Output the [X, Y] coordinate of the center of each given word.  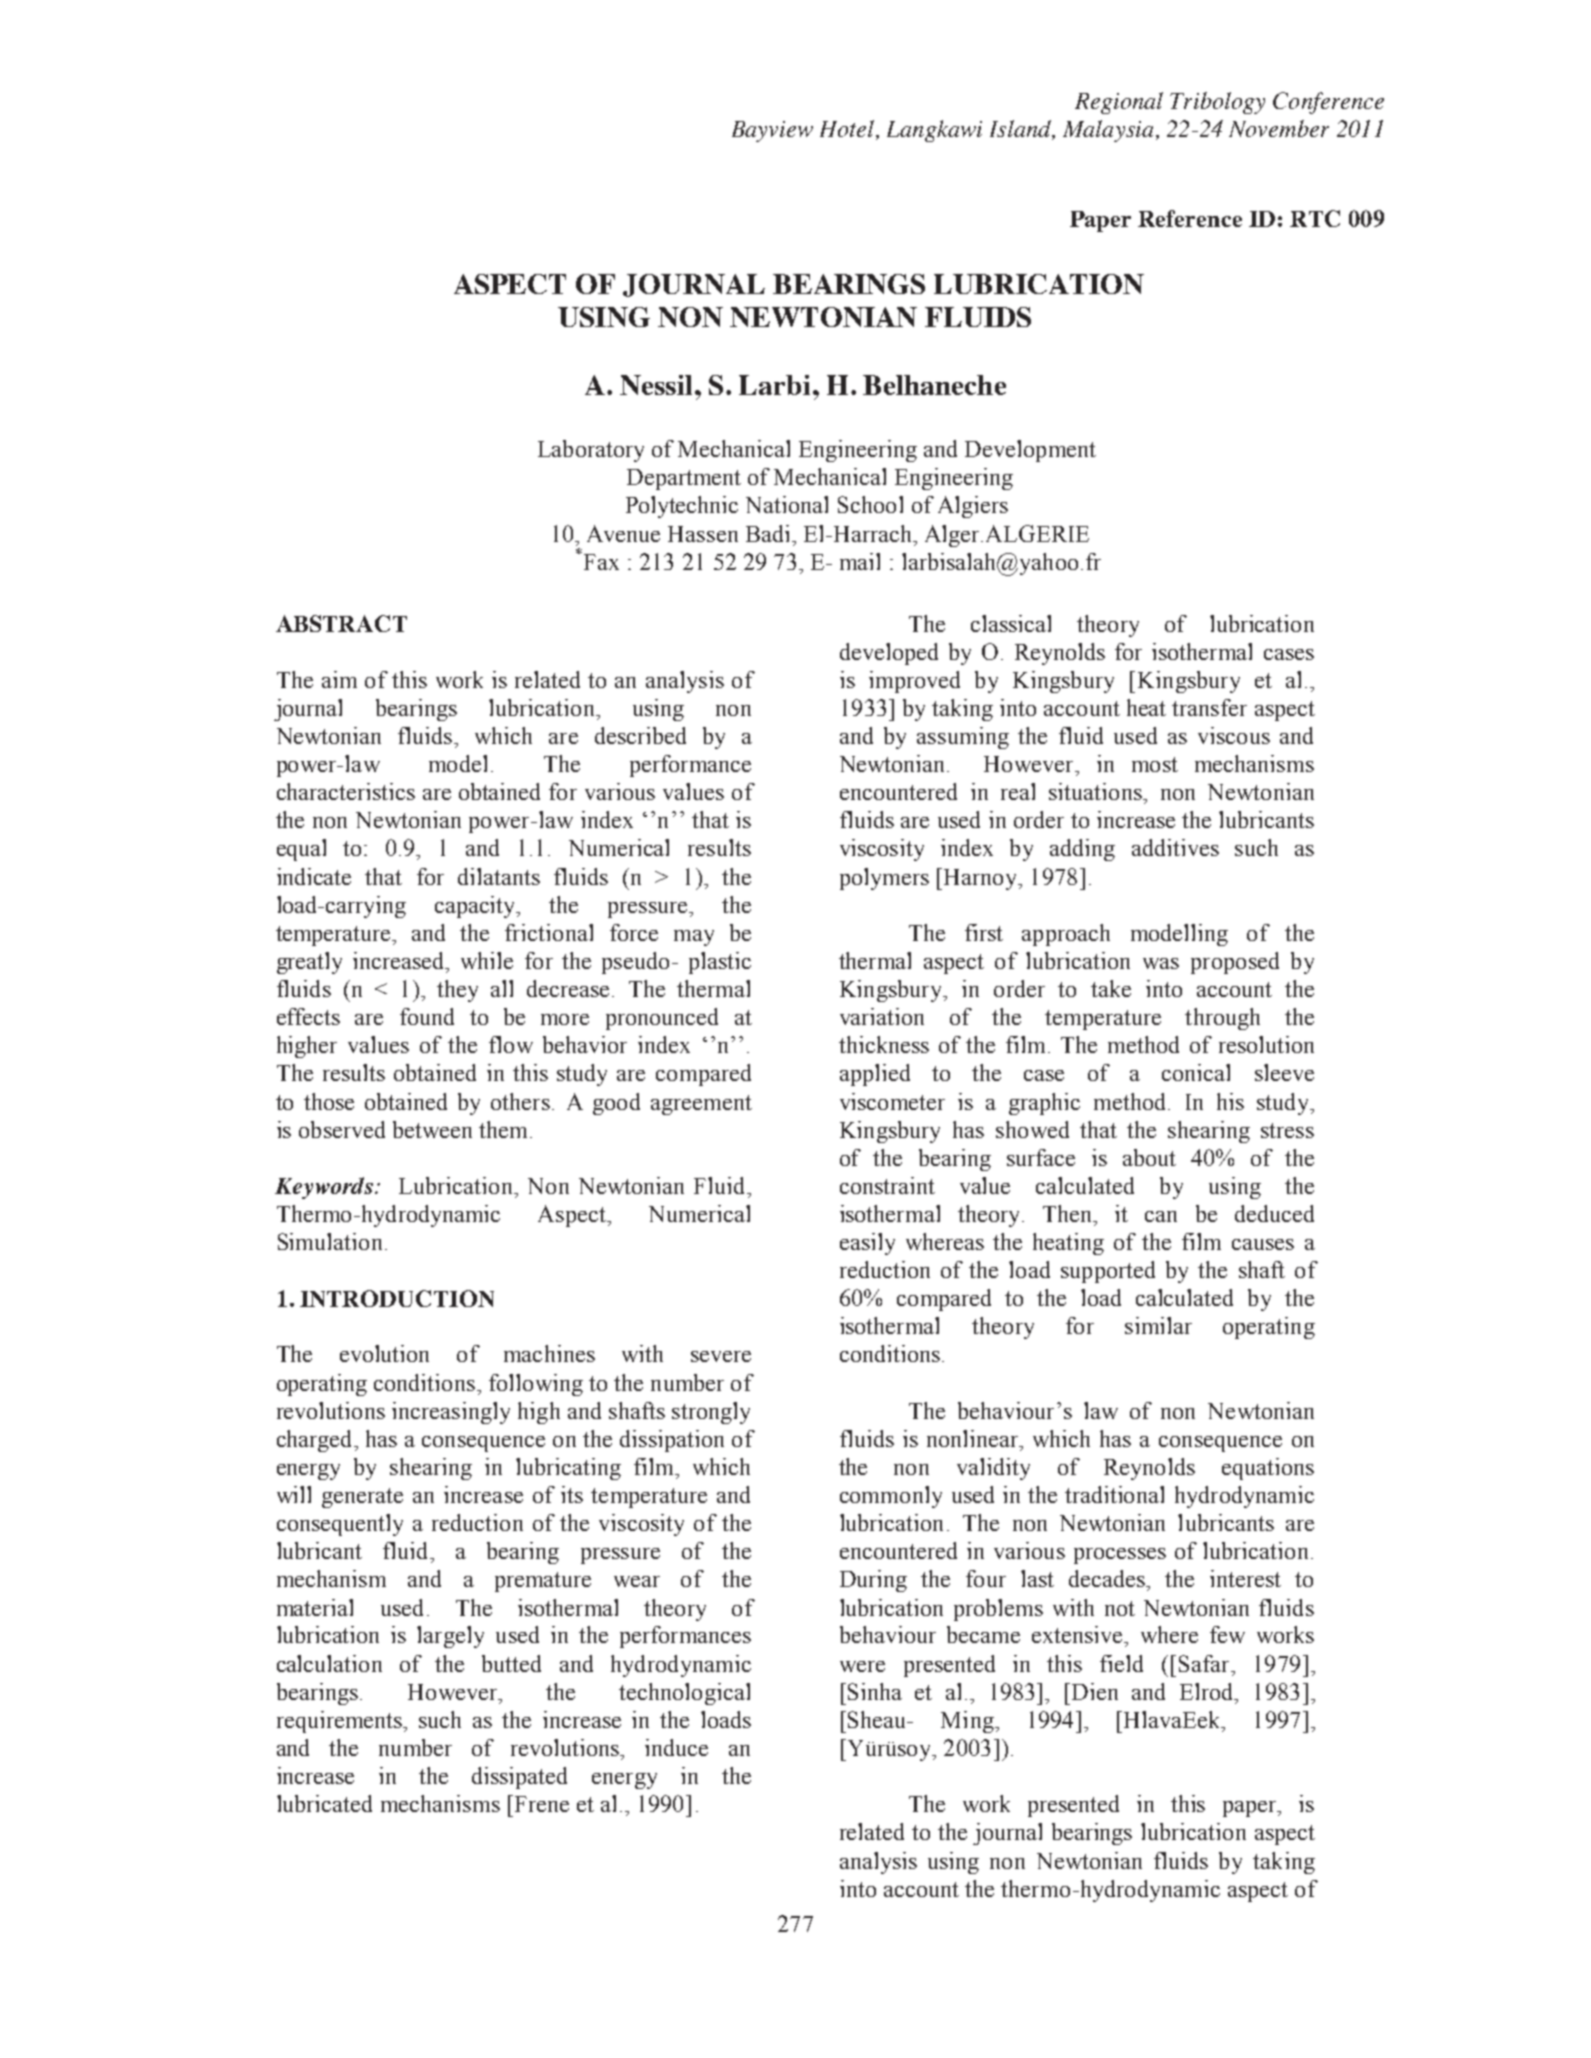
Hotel [848, 128]
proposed [1235, 963]
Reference [1190, 218]
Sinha [875, 1691]
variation [882, 1016]
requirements [341, 1722]
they [457, 991]
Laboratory [591, 451]
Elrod [1208, 1691]
